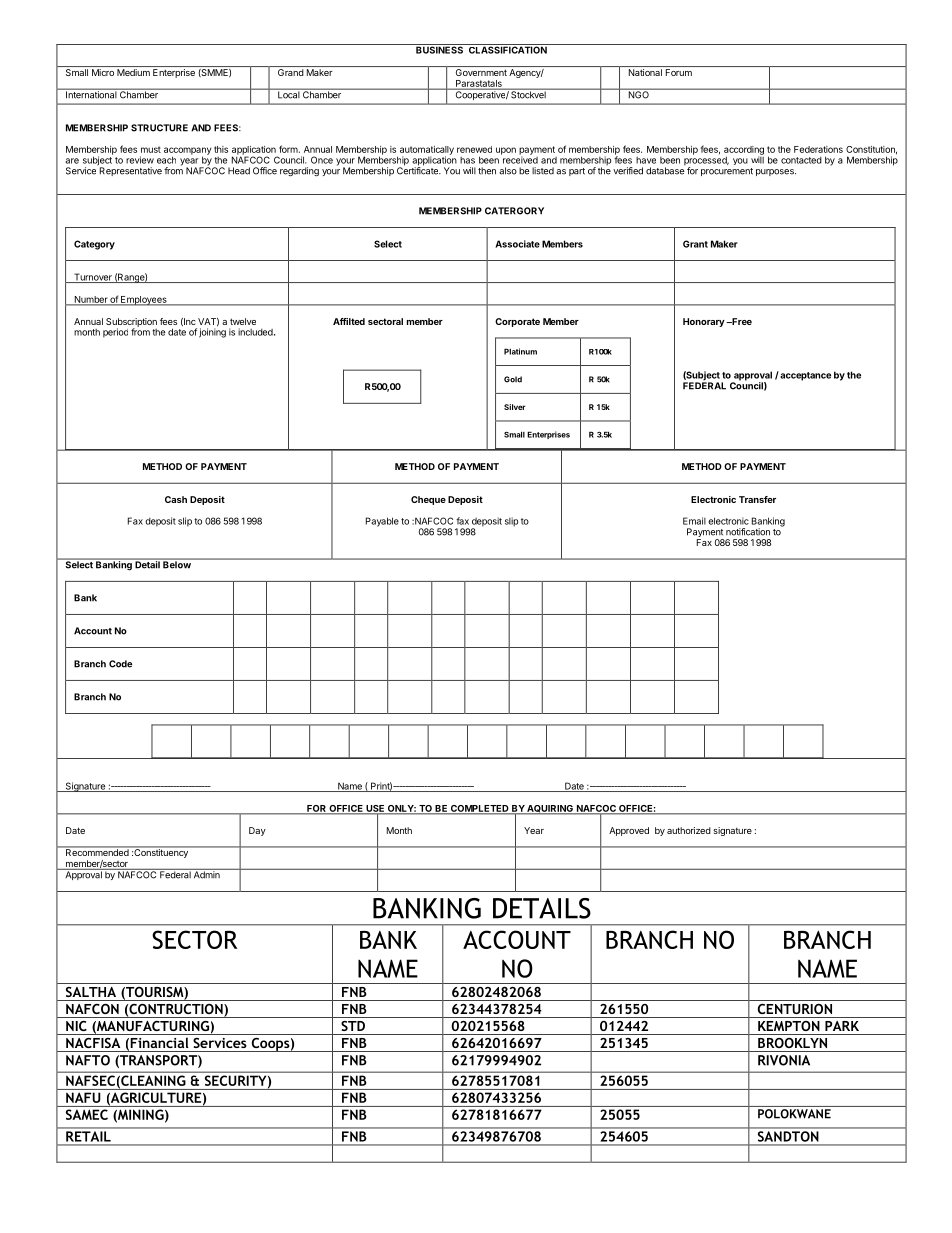 This screenshot has height=1233, width=952. What do you see at coordinates (741, 321) in the screenshot?
I see `Free` at bounding box center [741, 321].
